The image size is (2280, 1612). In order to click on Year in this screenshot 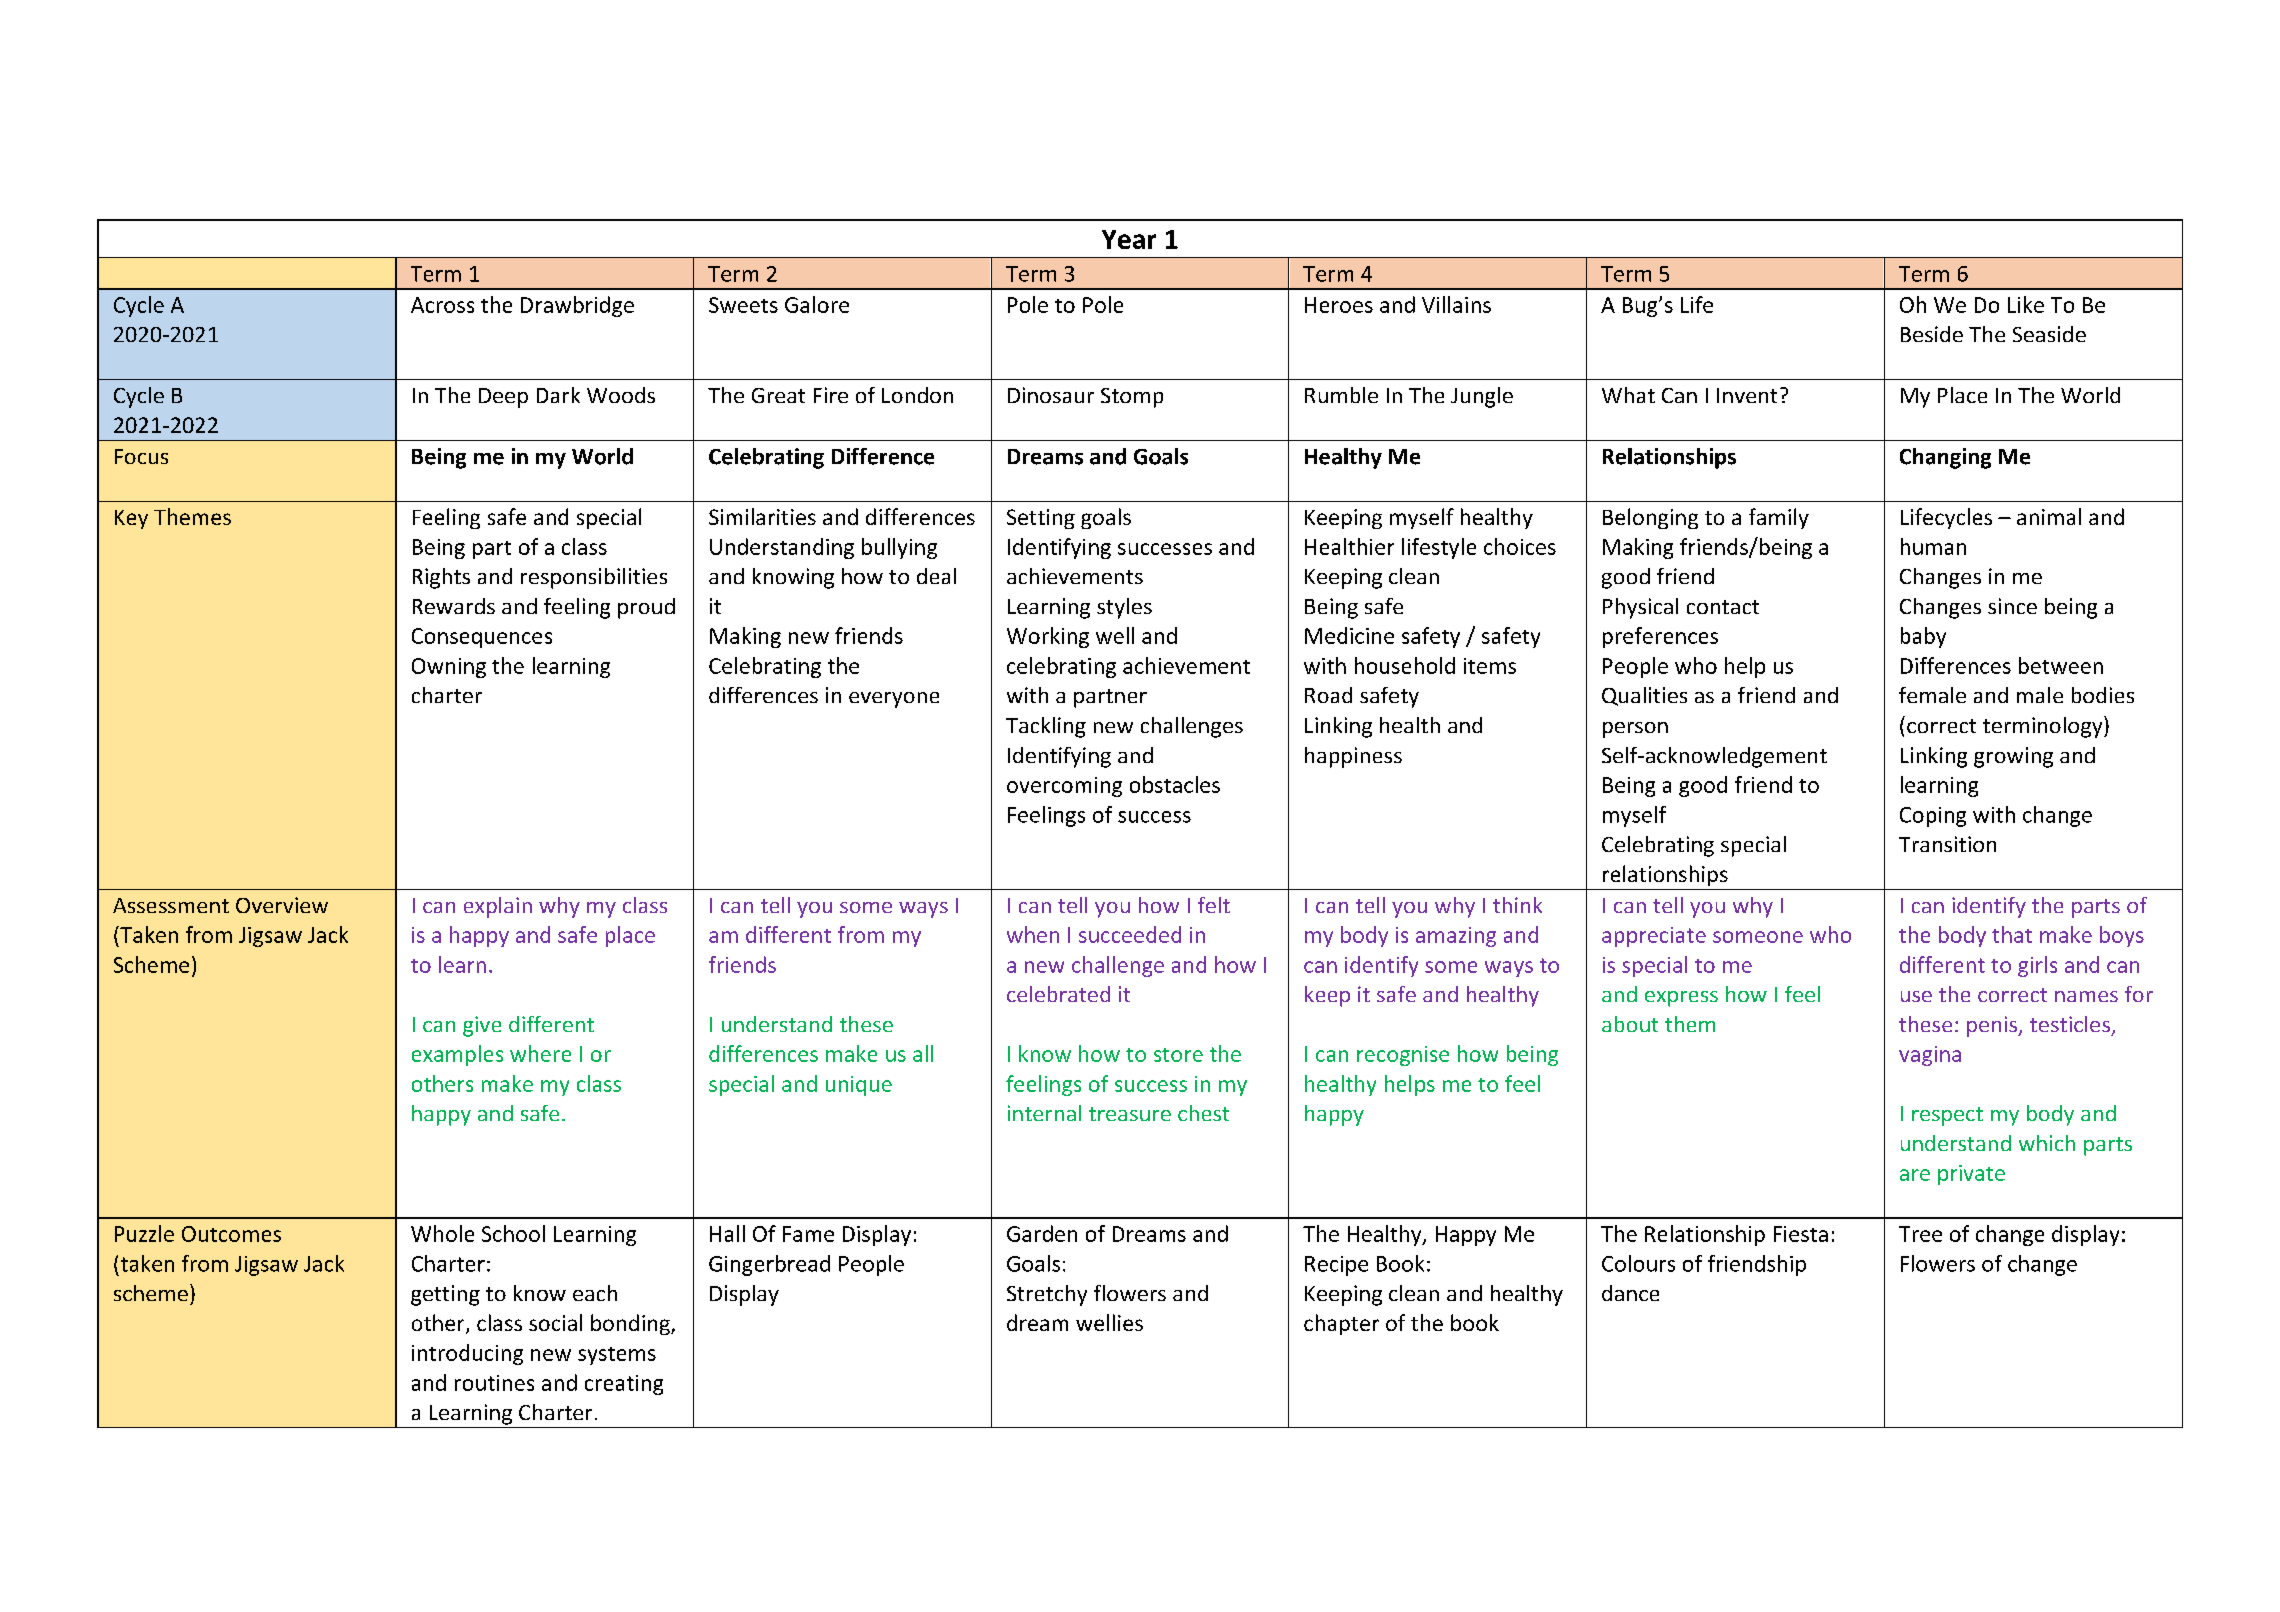, I will do `click(1129, 239)`.
